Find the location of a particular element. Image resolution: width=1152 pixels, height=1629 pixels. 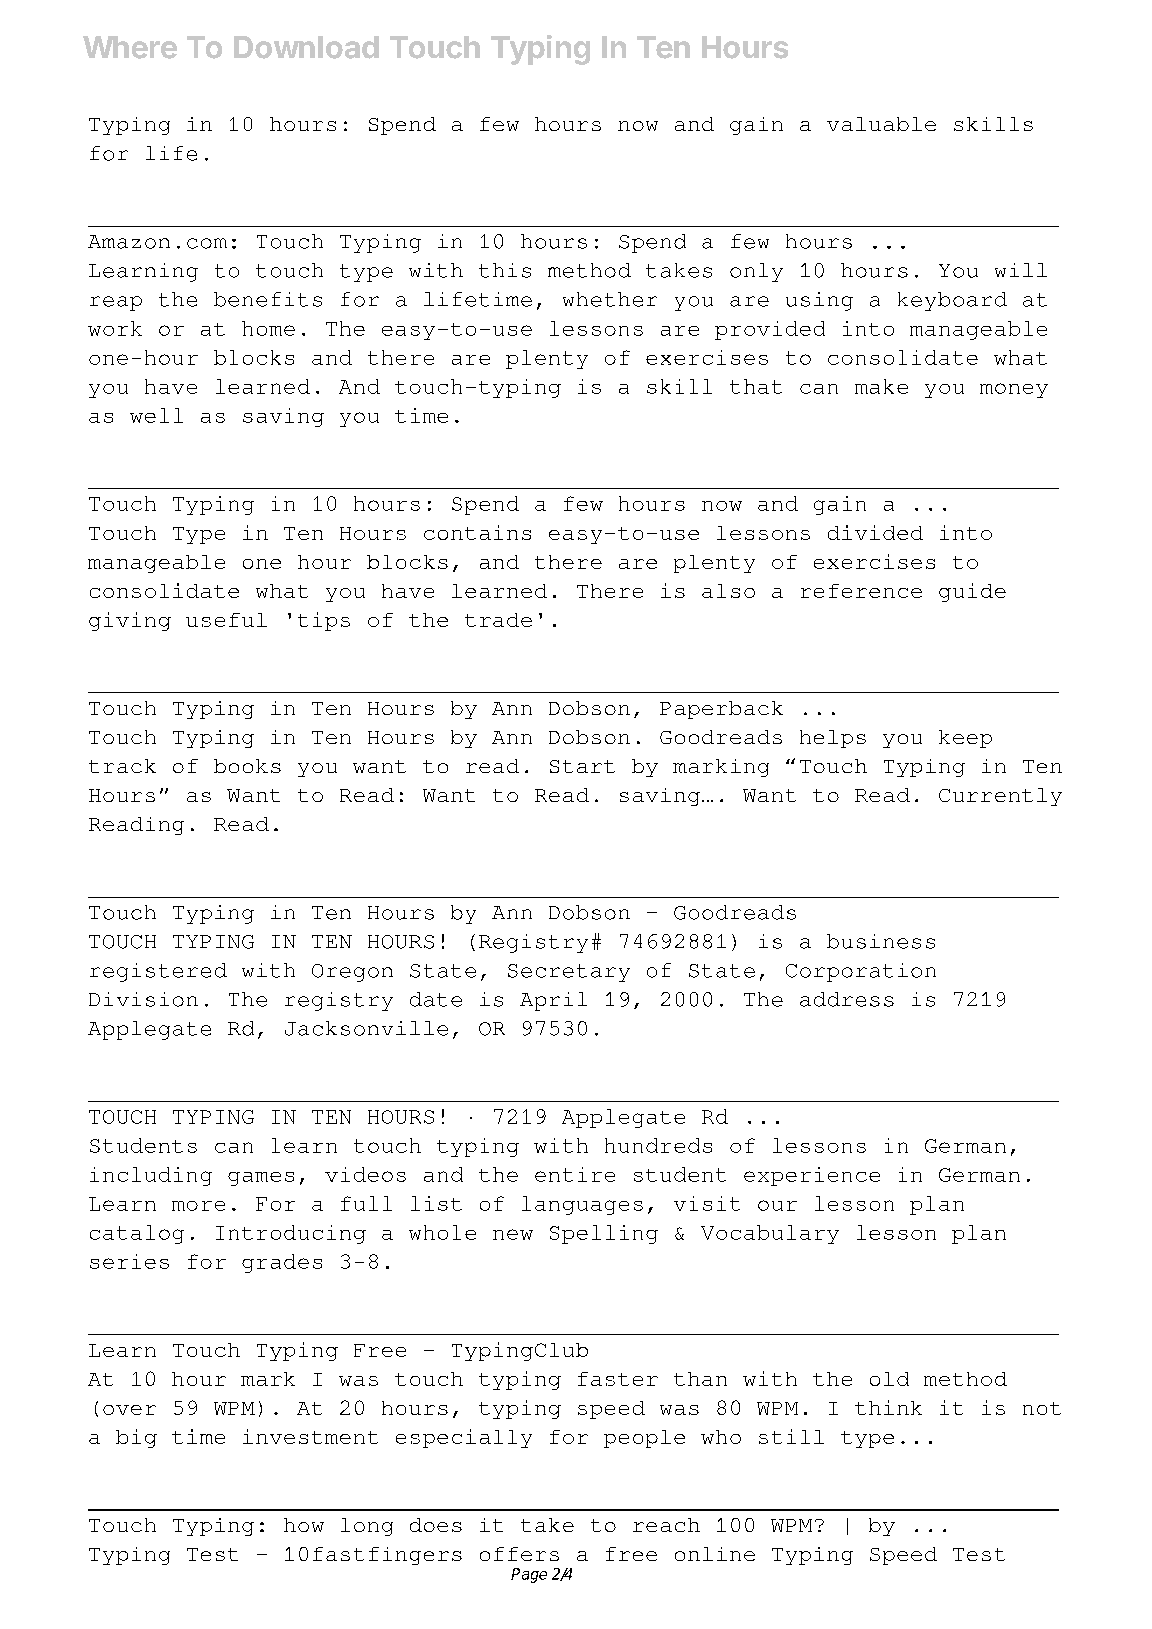

think is located at coordinates (888, 1407).
